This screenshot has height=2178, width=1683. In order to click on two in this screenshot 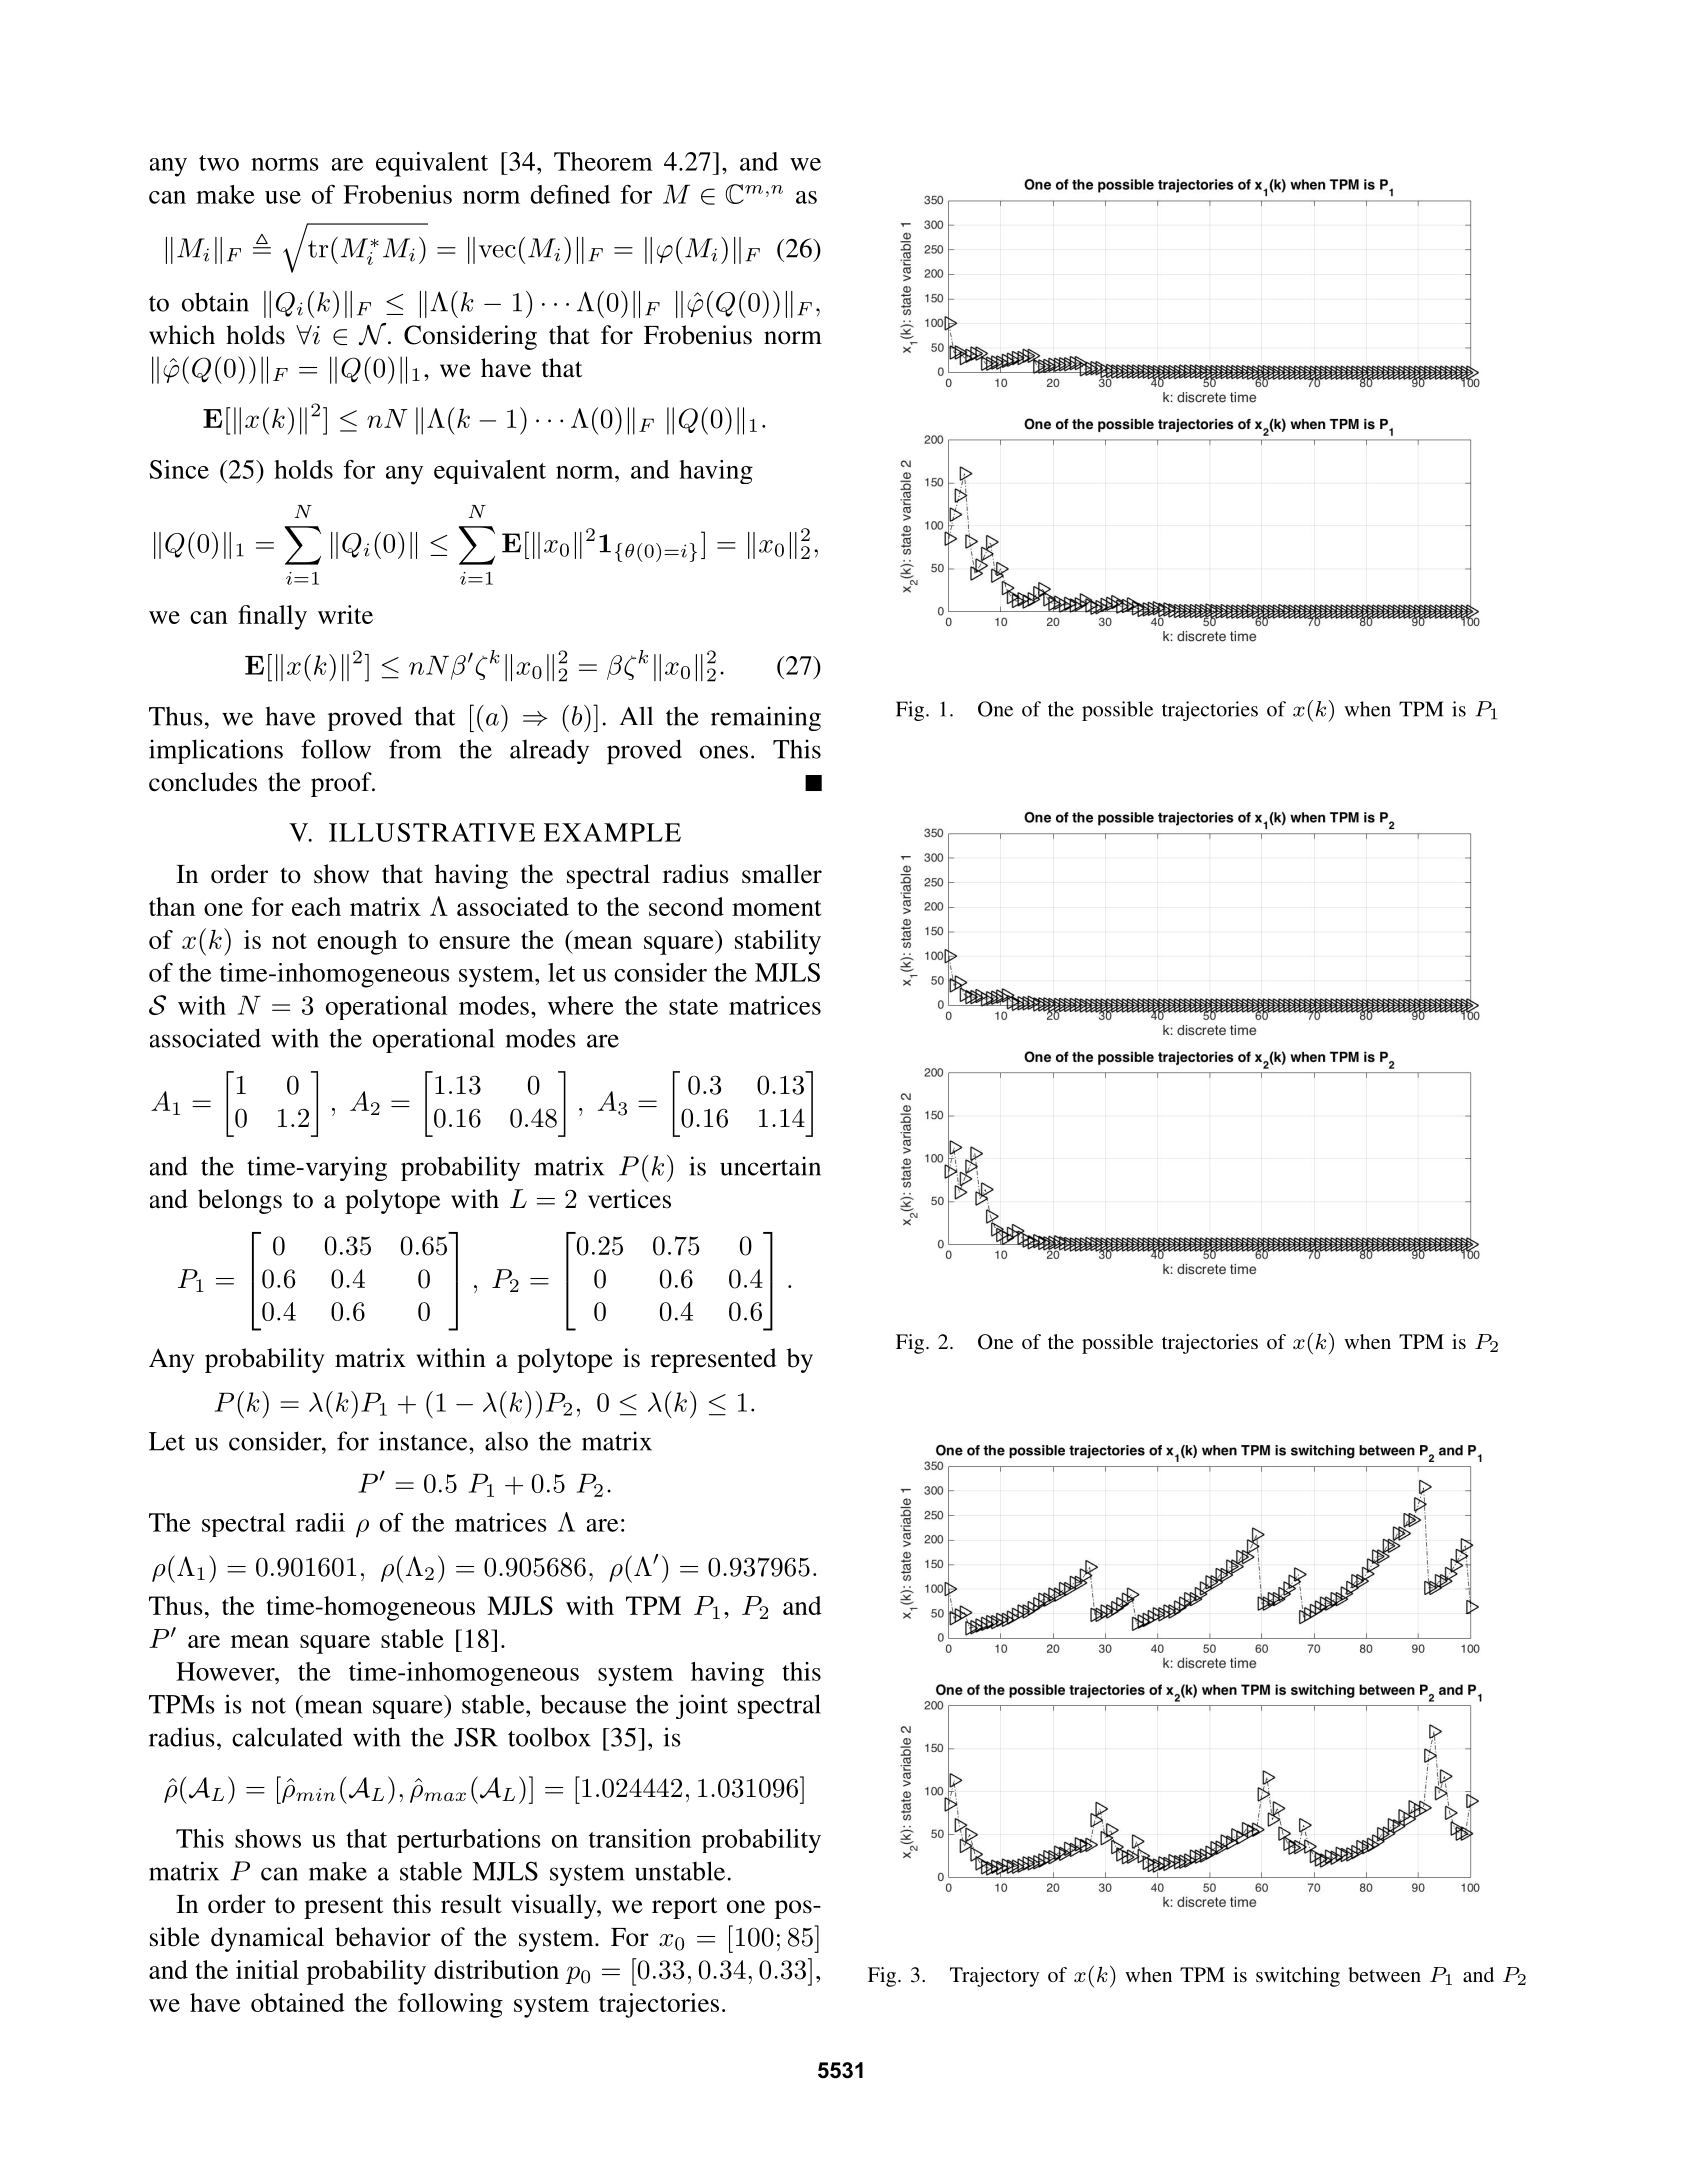, I will do `click(219, 163)`.
